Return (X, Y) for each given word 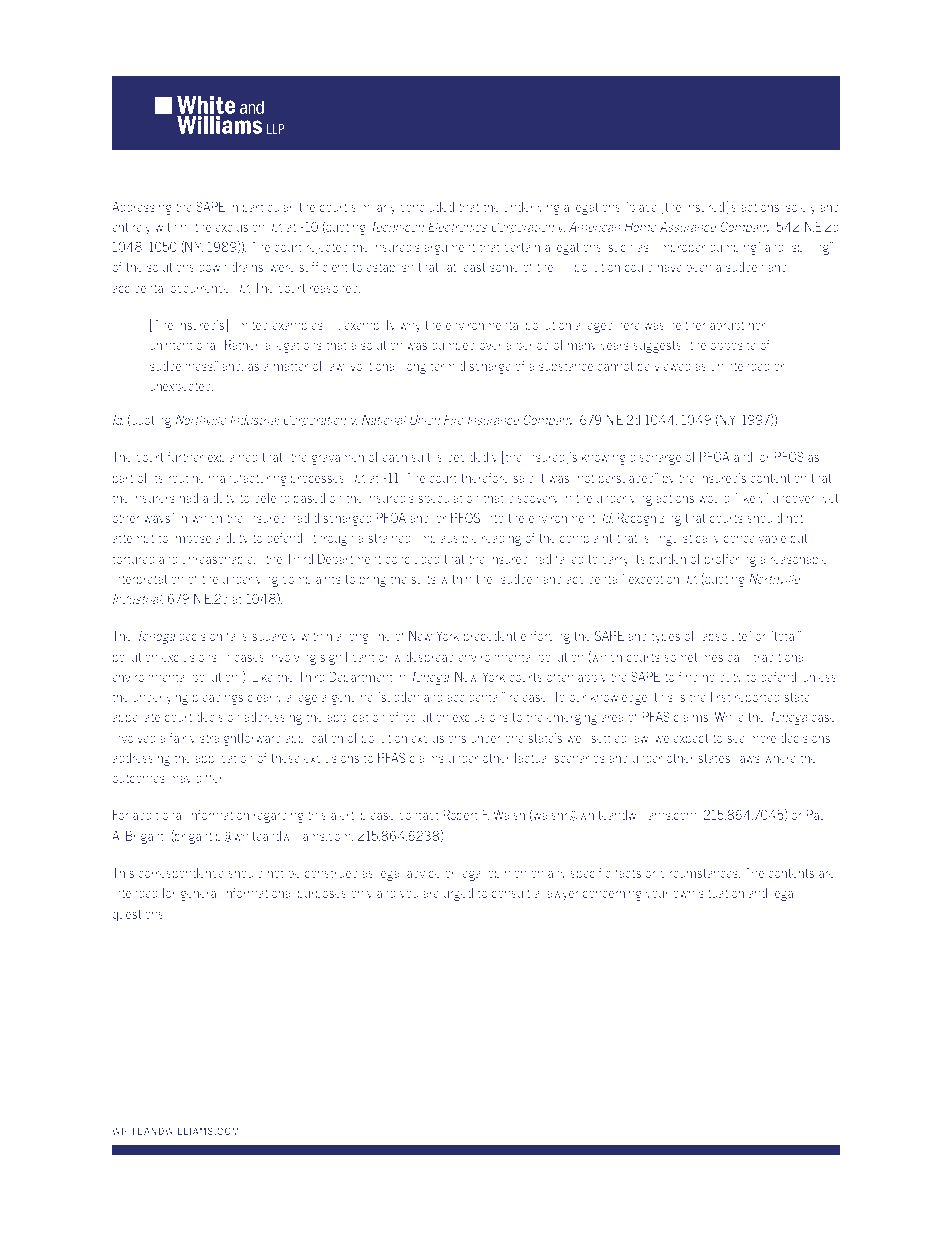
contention (778, 478)
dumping (734, 248)
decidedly (472, 458)
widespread (423, 658)
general (199, 894)
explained (233, 458)
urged (458, 894)
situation (721, 893)
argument (449, 248)
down (213, 267)
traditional (778, 657)
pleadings (218, 698)
